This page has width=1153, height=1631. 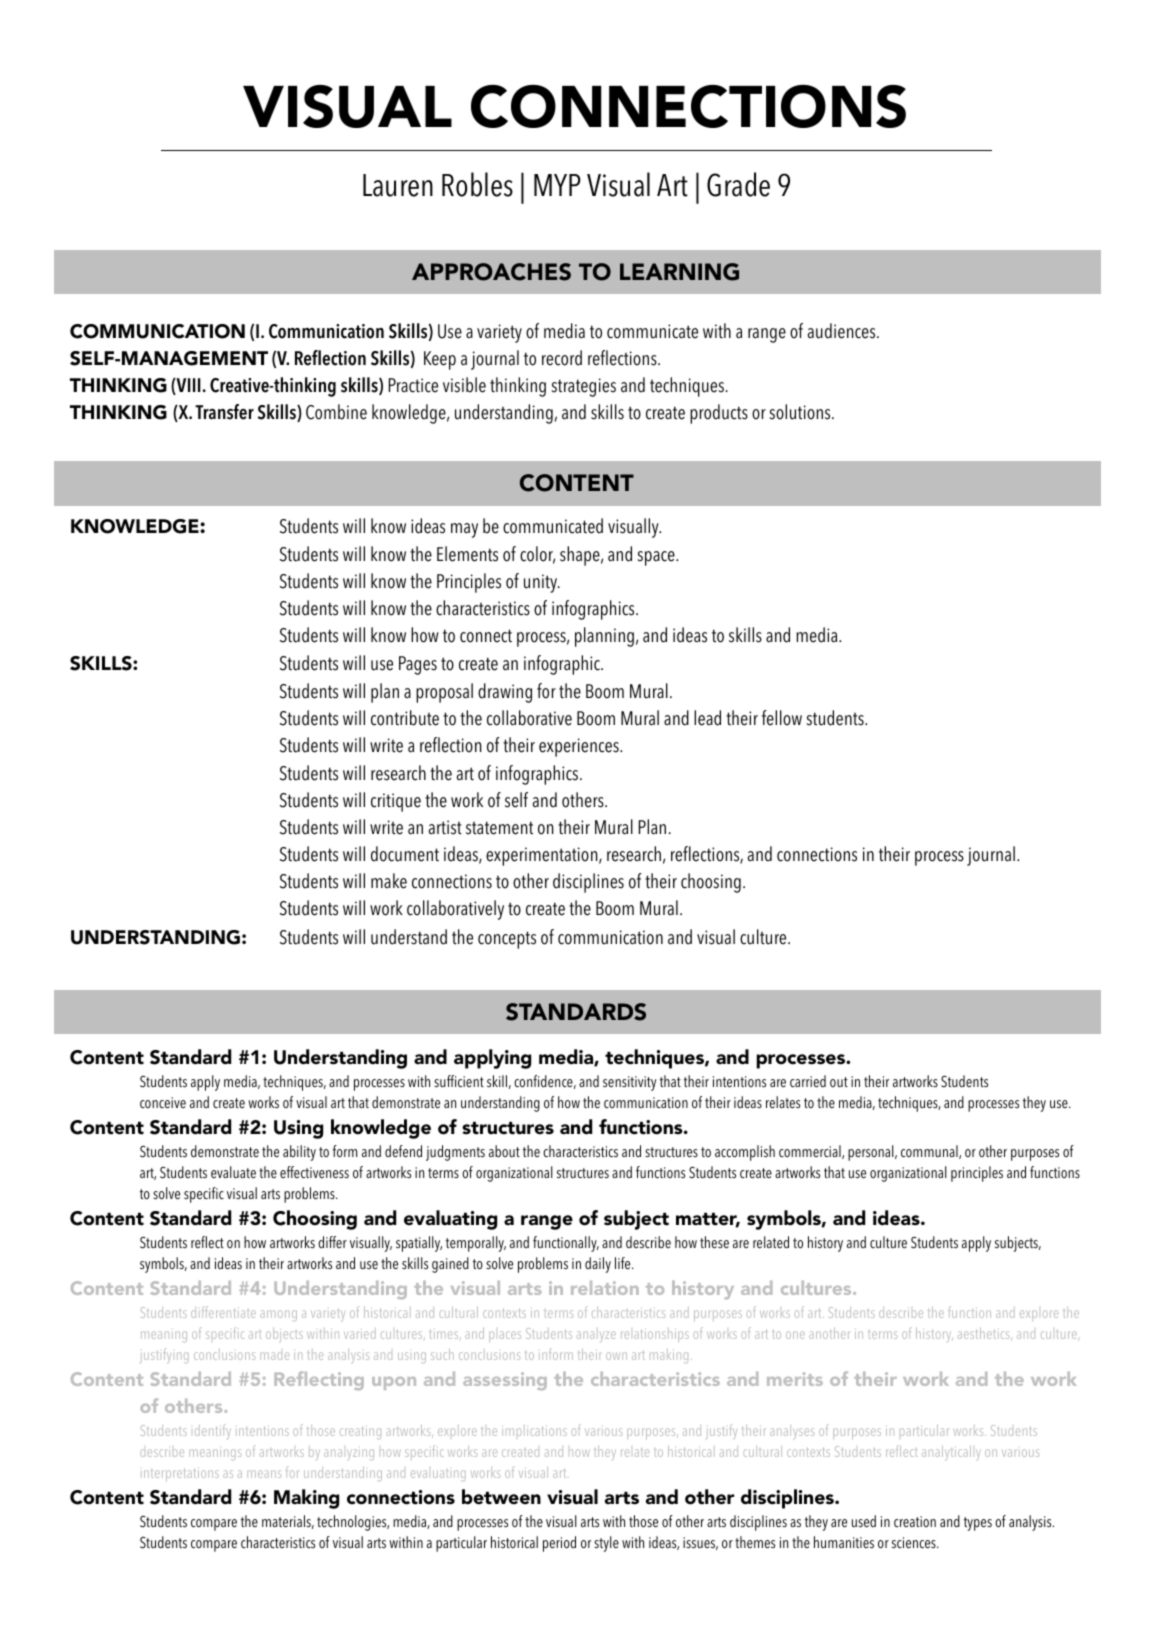 What do you see at coordinates (163, 1103) in the page?
I see `conceive` at bounding box center [163, 1103].
